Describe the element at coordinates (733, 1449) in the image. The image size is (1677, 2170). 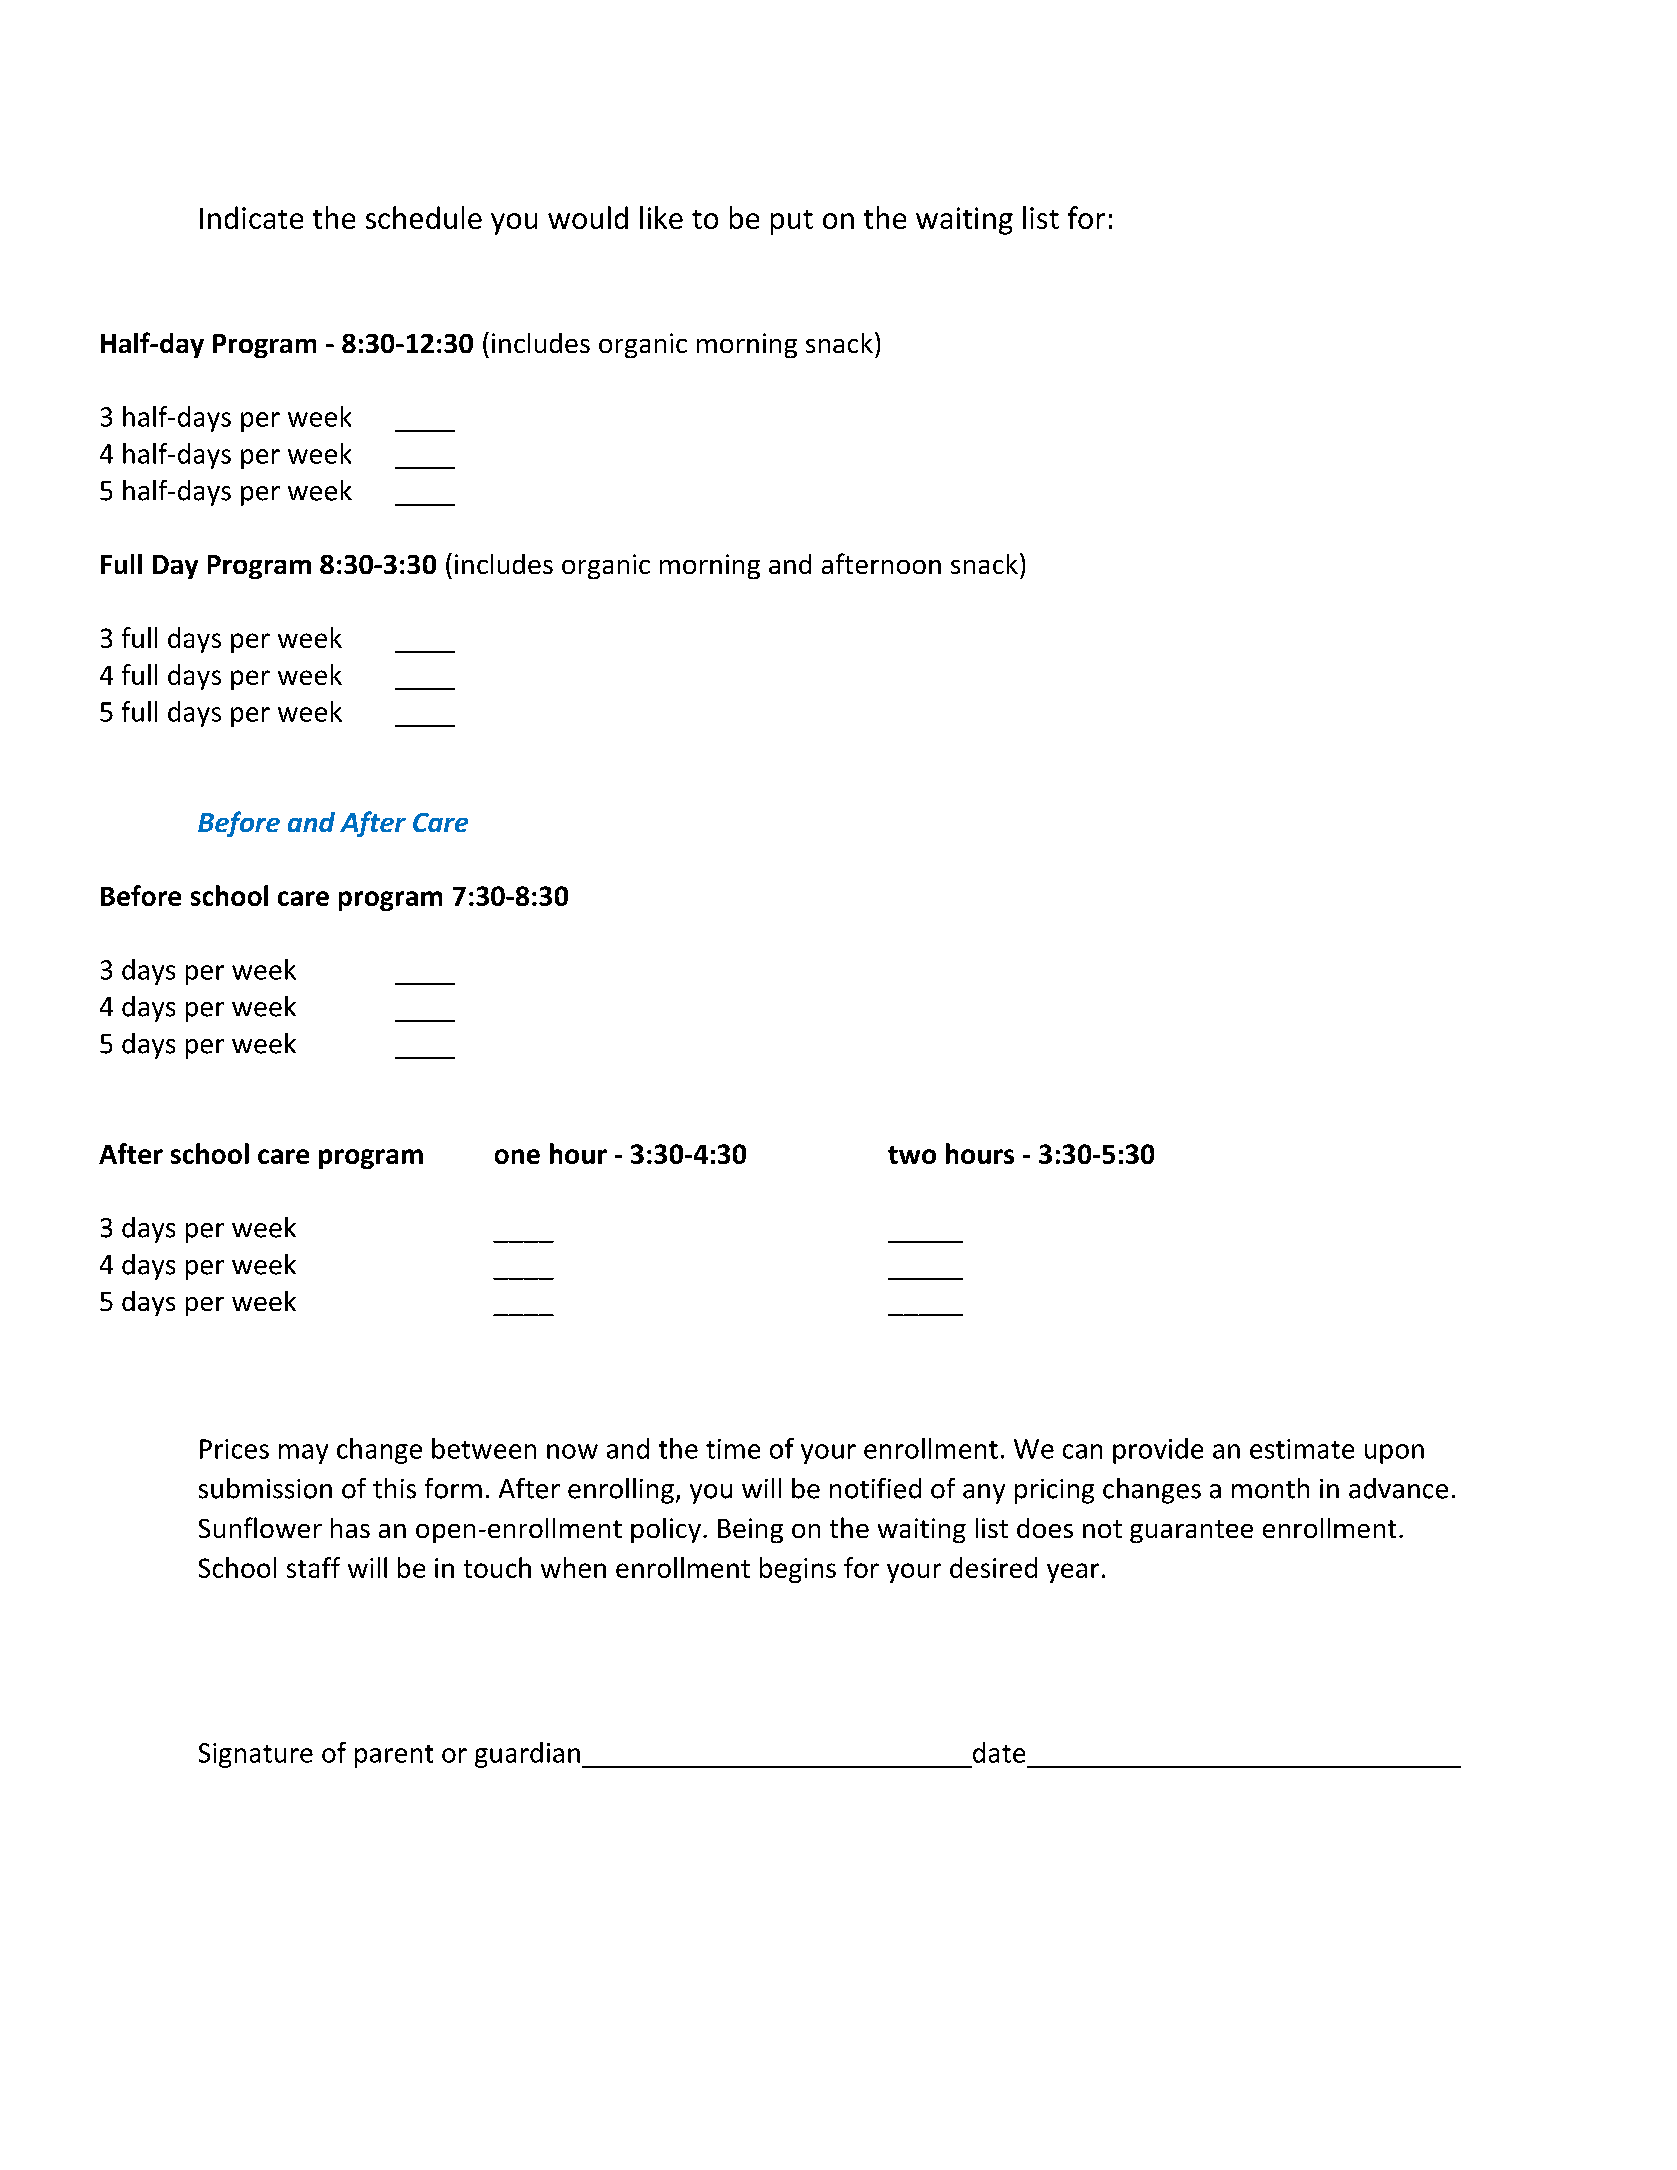
I see `time` at that location.
